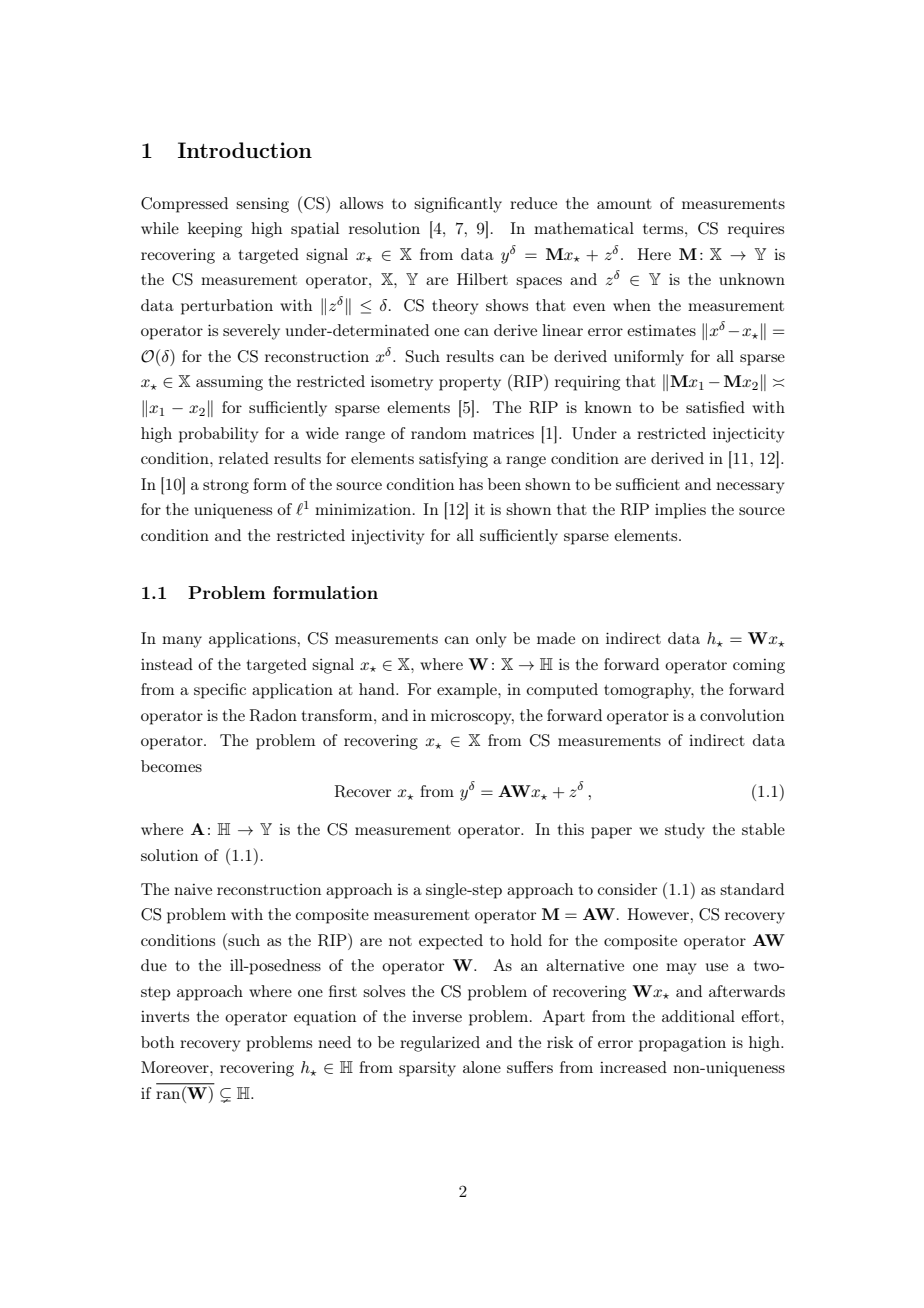  I want to click on convolution, so click(742, 715).
